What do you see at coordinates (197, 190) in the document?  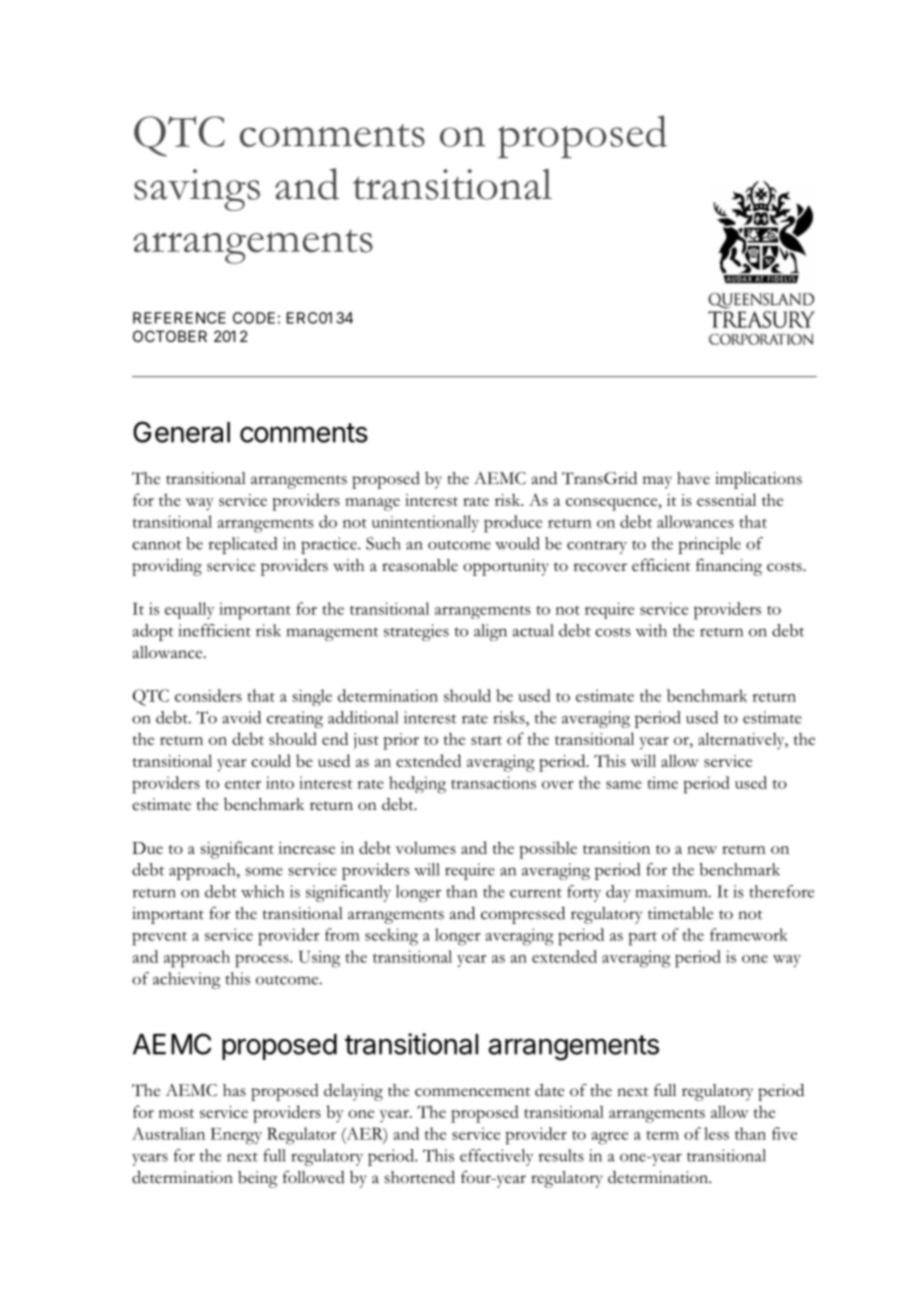 I see `savings` at bounding box center [197, 190].
